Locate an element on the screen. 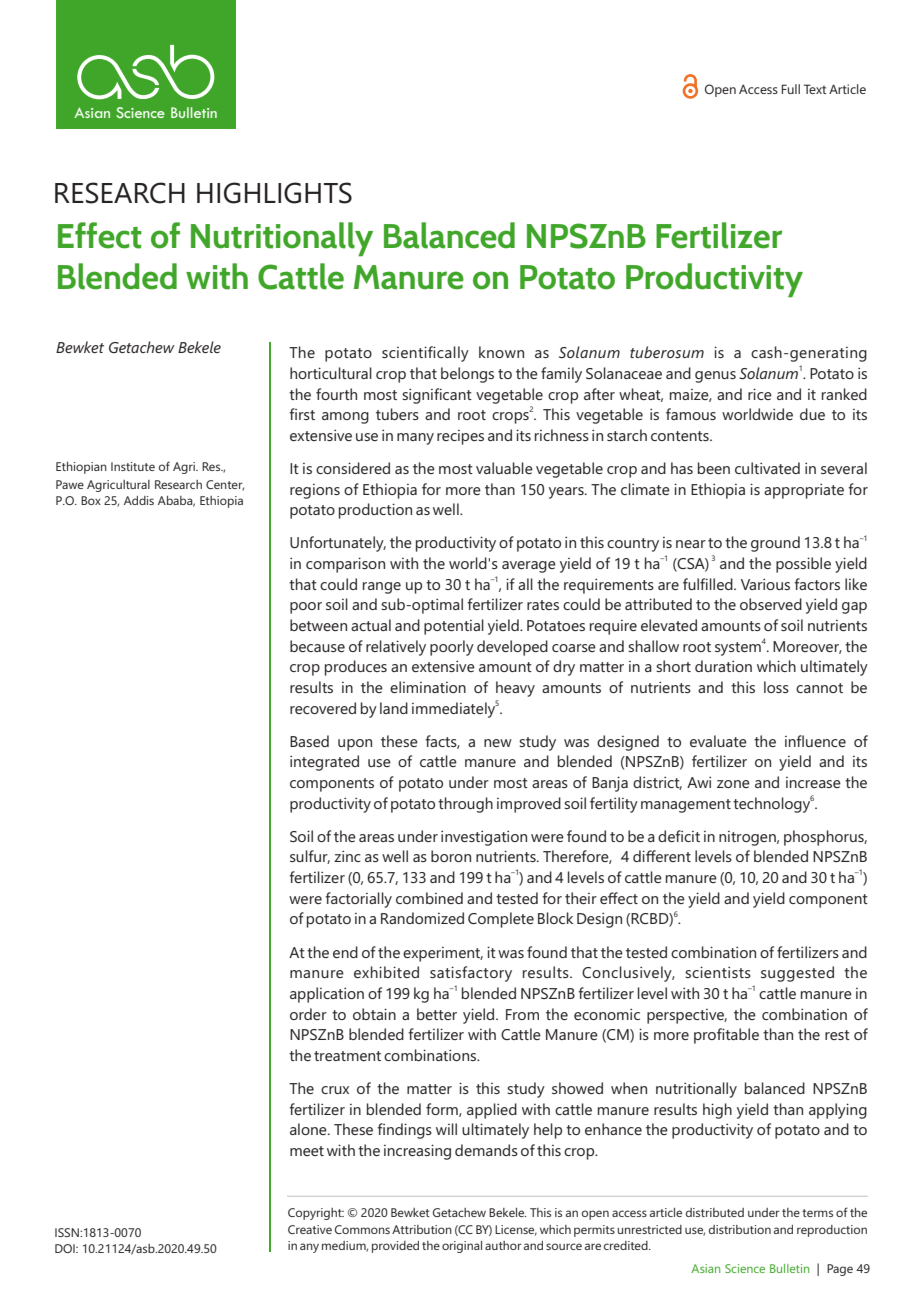  DOI is located at coordinates (66, 1248).
